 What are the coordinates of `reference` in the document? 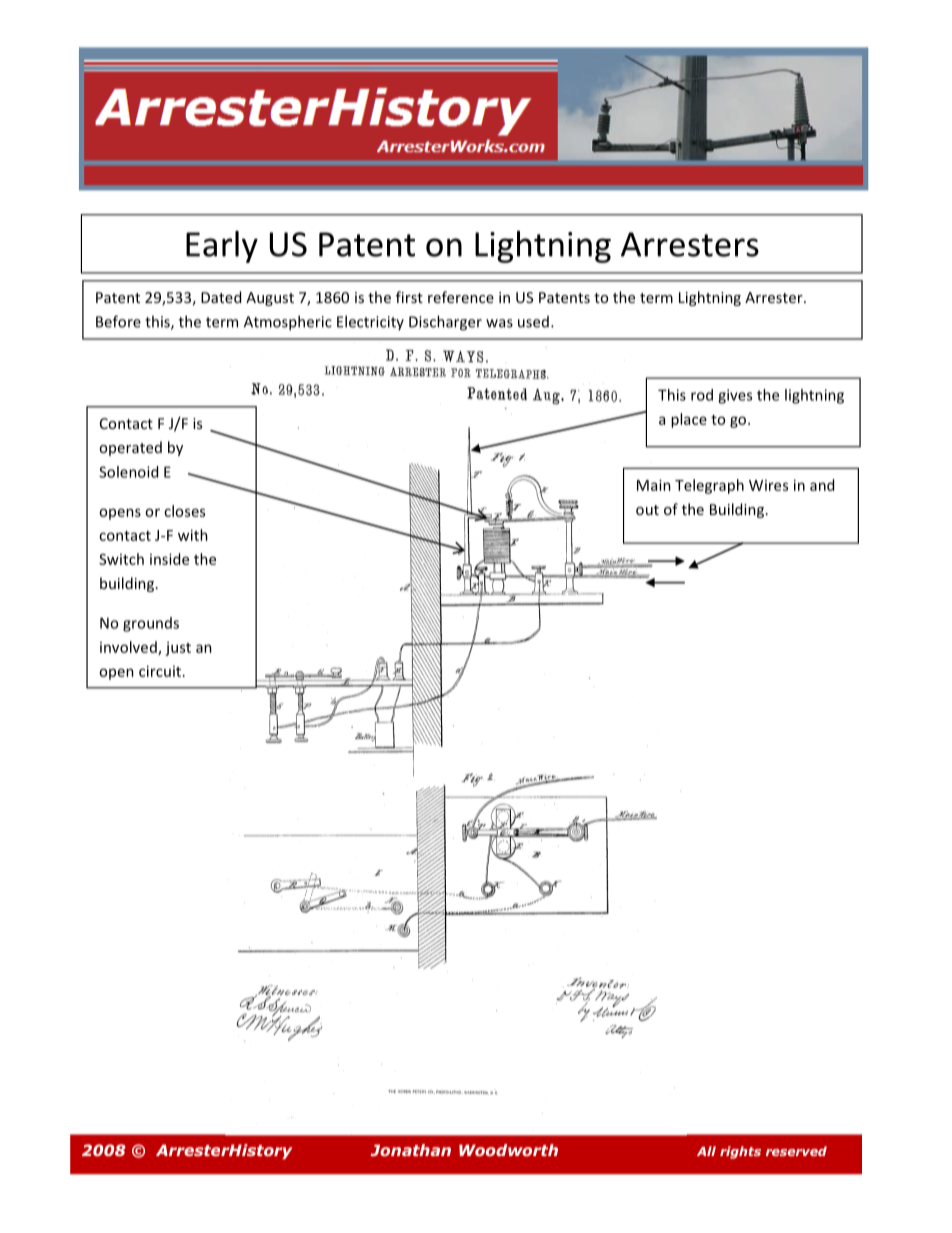 It's located at (461, 297).
